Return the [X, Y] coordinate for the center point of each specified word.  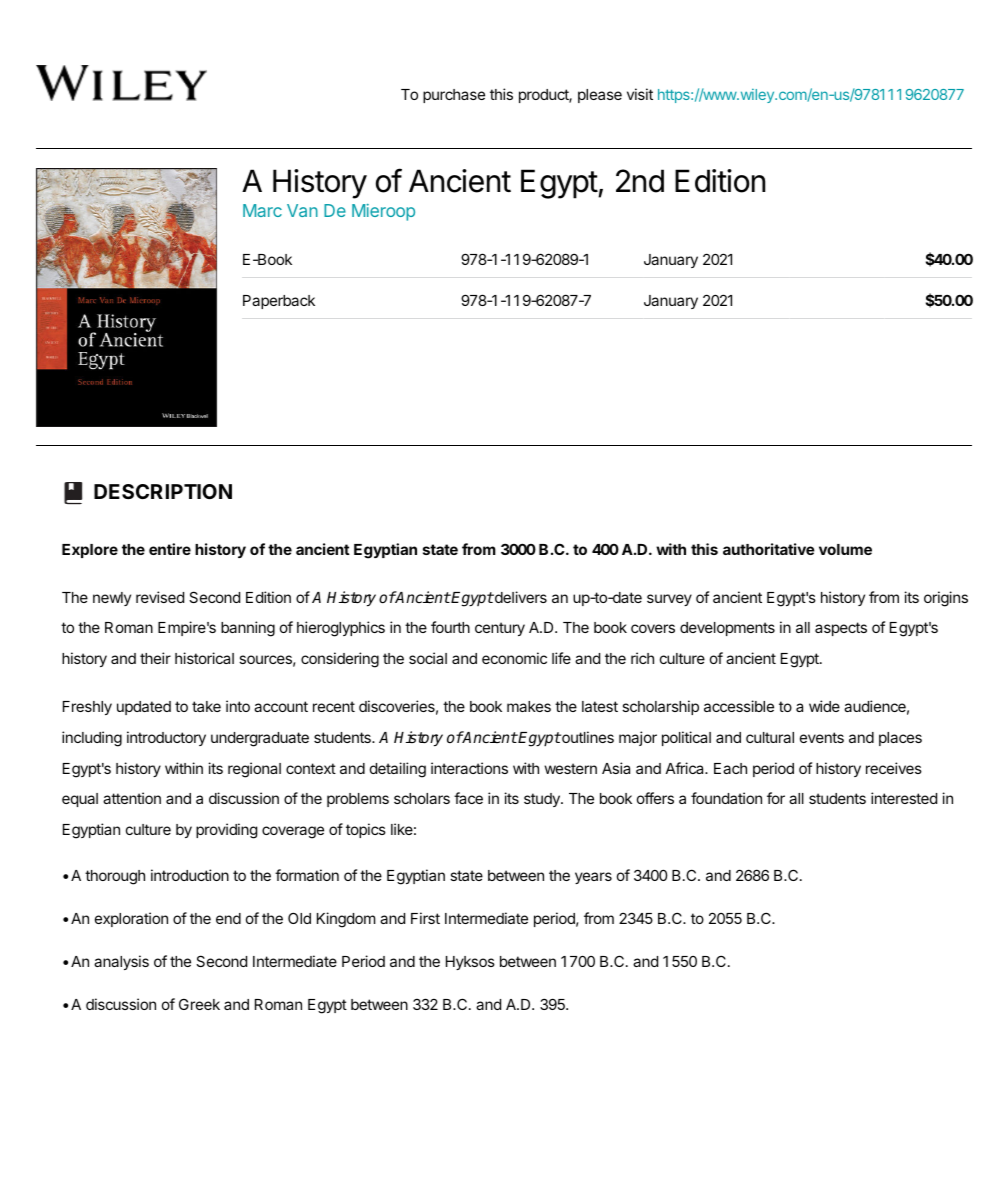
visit [640, 94]
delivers [520, 597]
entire [170, 549]
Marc [262, 210]
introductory [166, 738]
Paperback [279, 302]
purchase [454, 96]
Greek [199, 1004]
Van [302, 210]
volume [845, 549]
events [822, 737]
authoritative [769, 549]
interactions [469, 768]
